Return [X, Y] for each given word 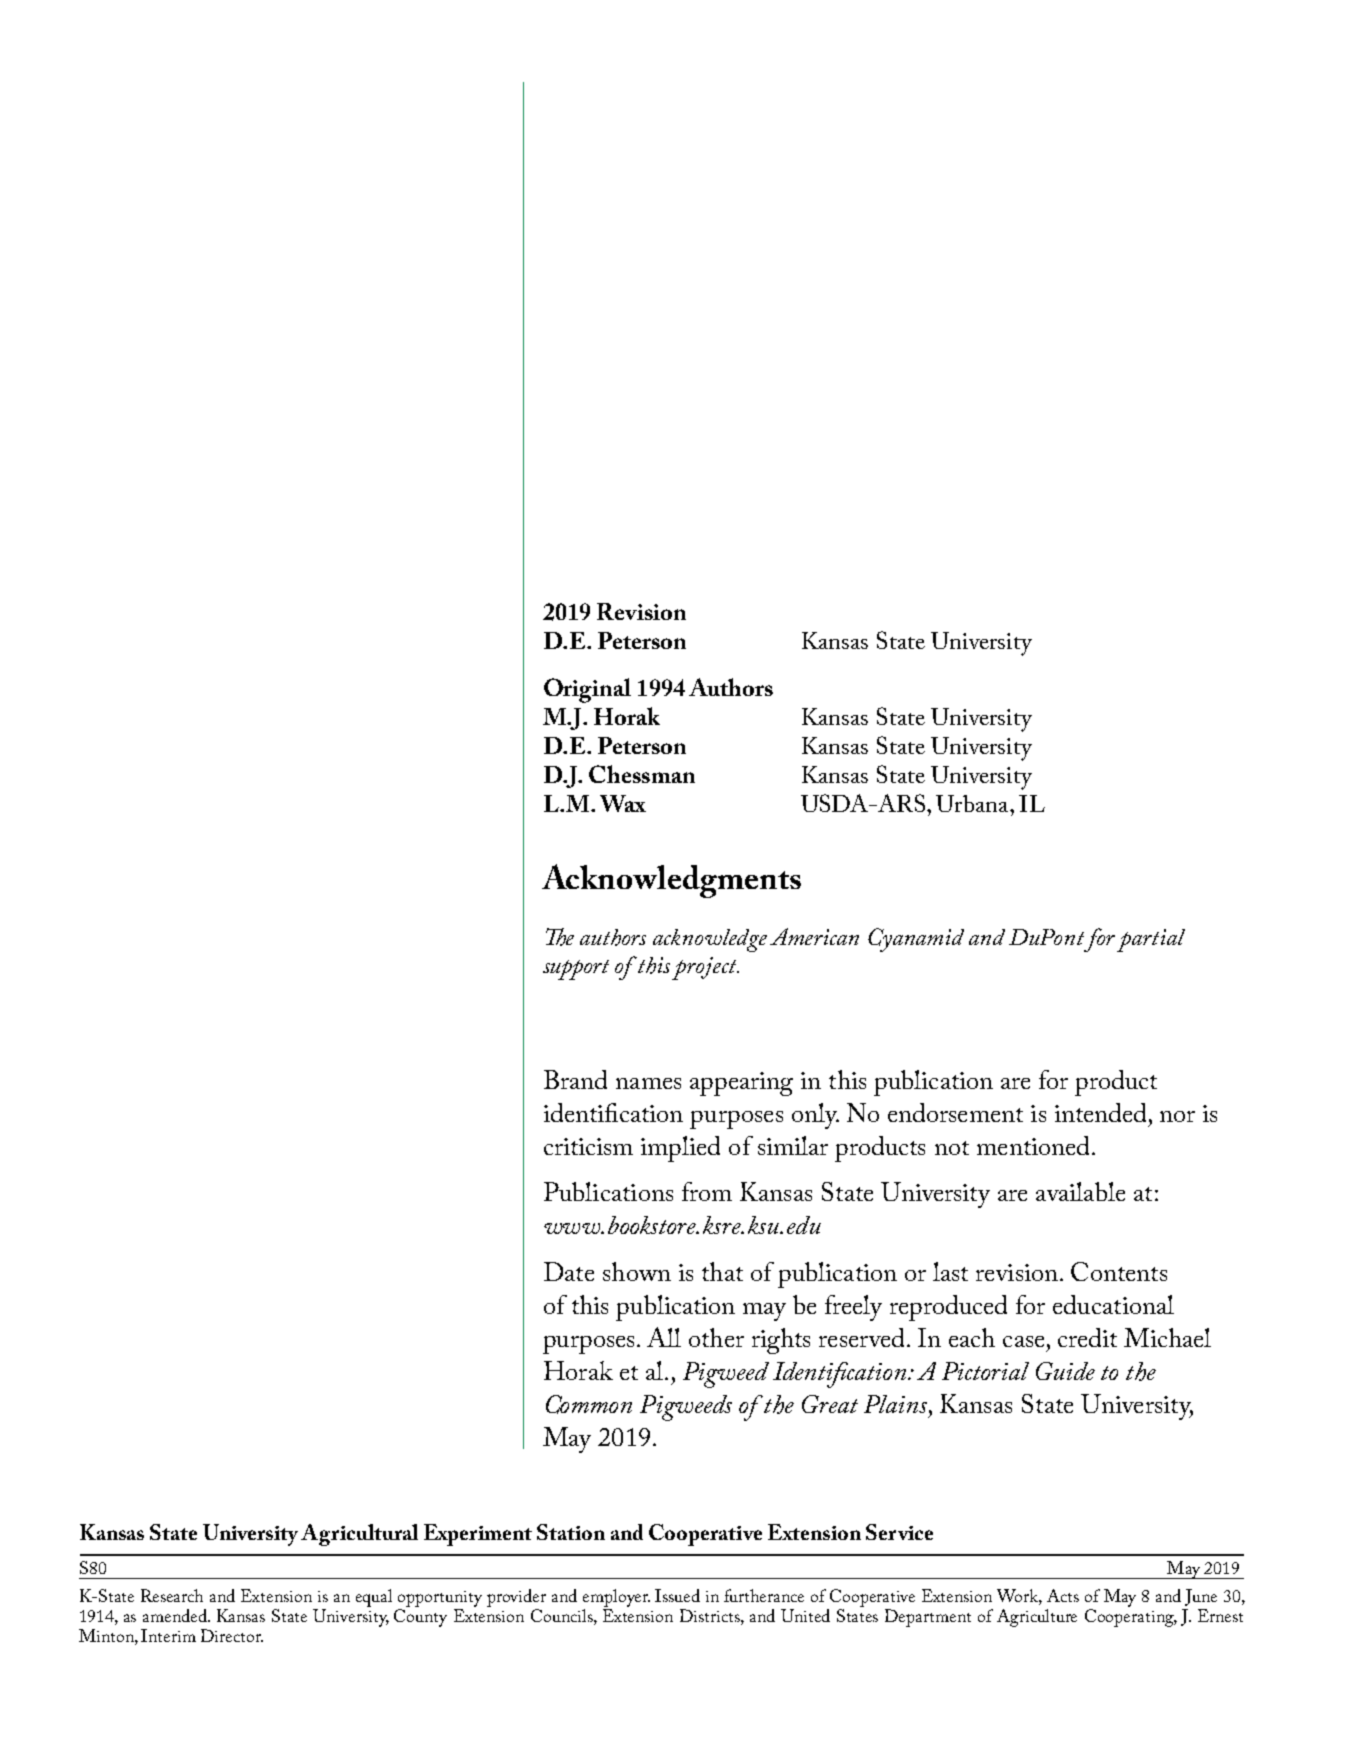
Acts [1063, 1595]
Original [587, 690]
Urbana [973, 803]
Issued [677, 1595]
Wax [623, 803]
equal [374, 1598]
